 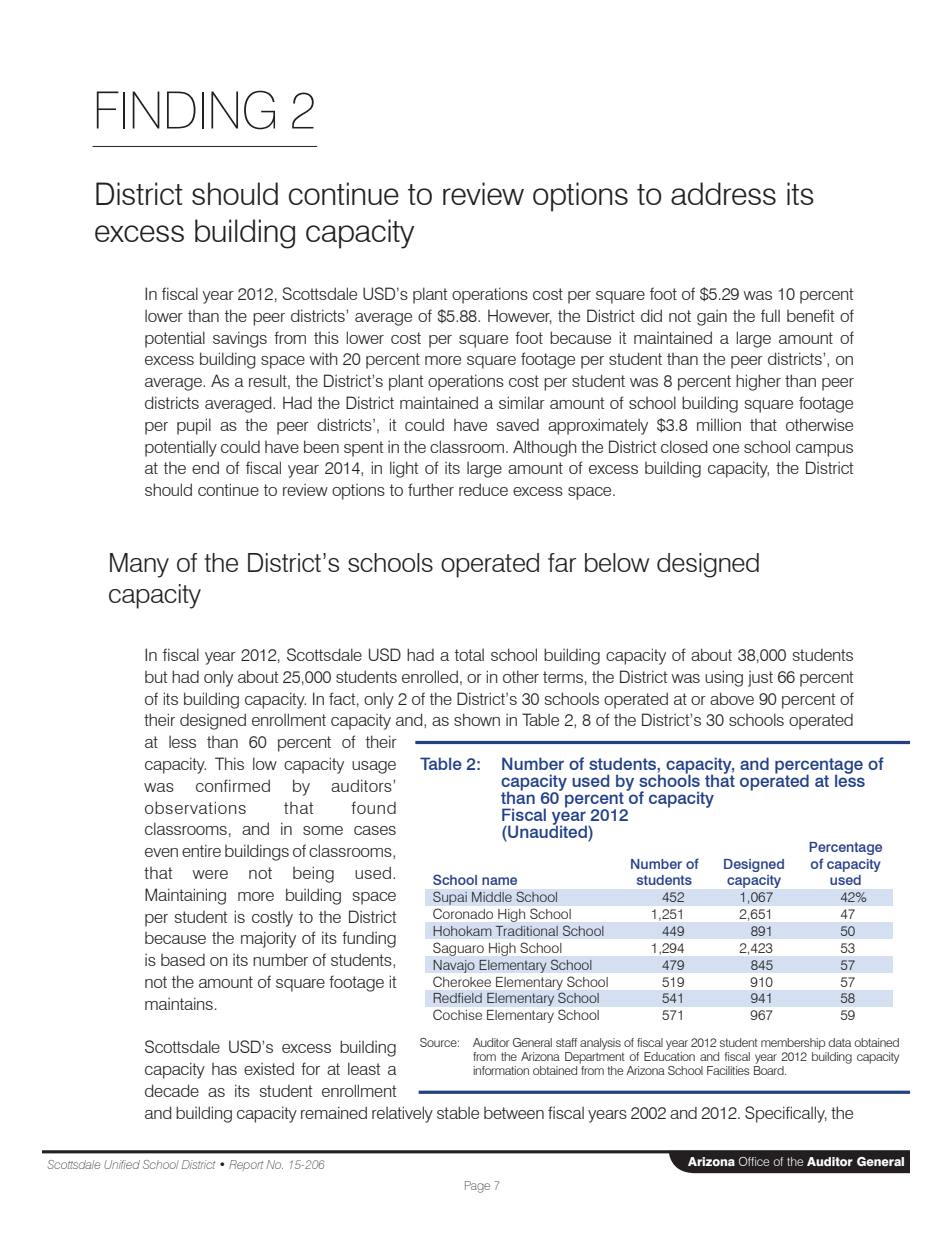 What do you see at coordinates (156, 677) in the screenshot?
I see `but` at bounding box center [156, 677].
